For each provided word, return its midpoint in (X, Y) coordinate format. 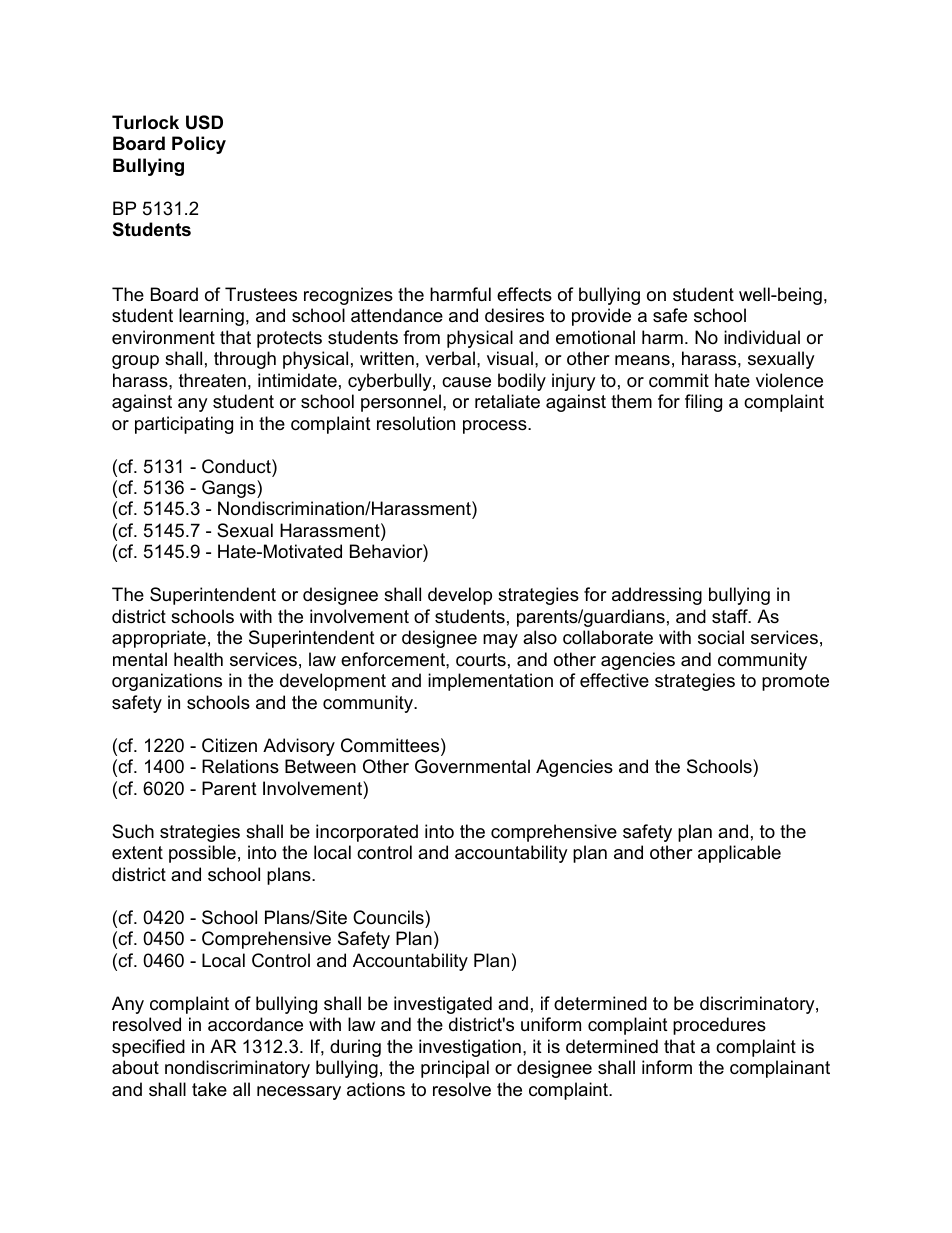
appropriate (159, 639)
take (209, 1089)
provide (601, 317)
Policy (199, 145)
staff (731, 616)
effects (524, 294)
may (500, 641)
